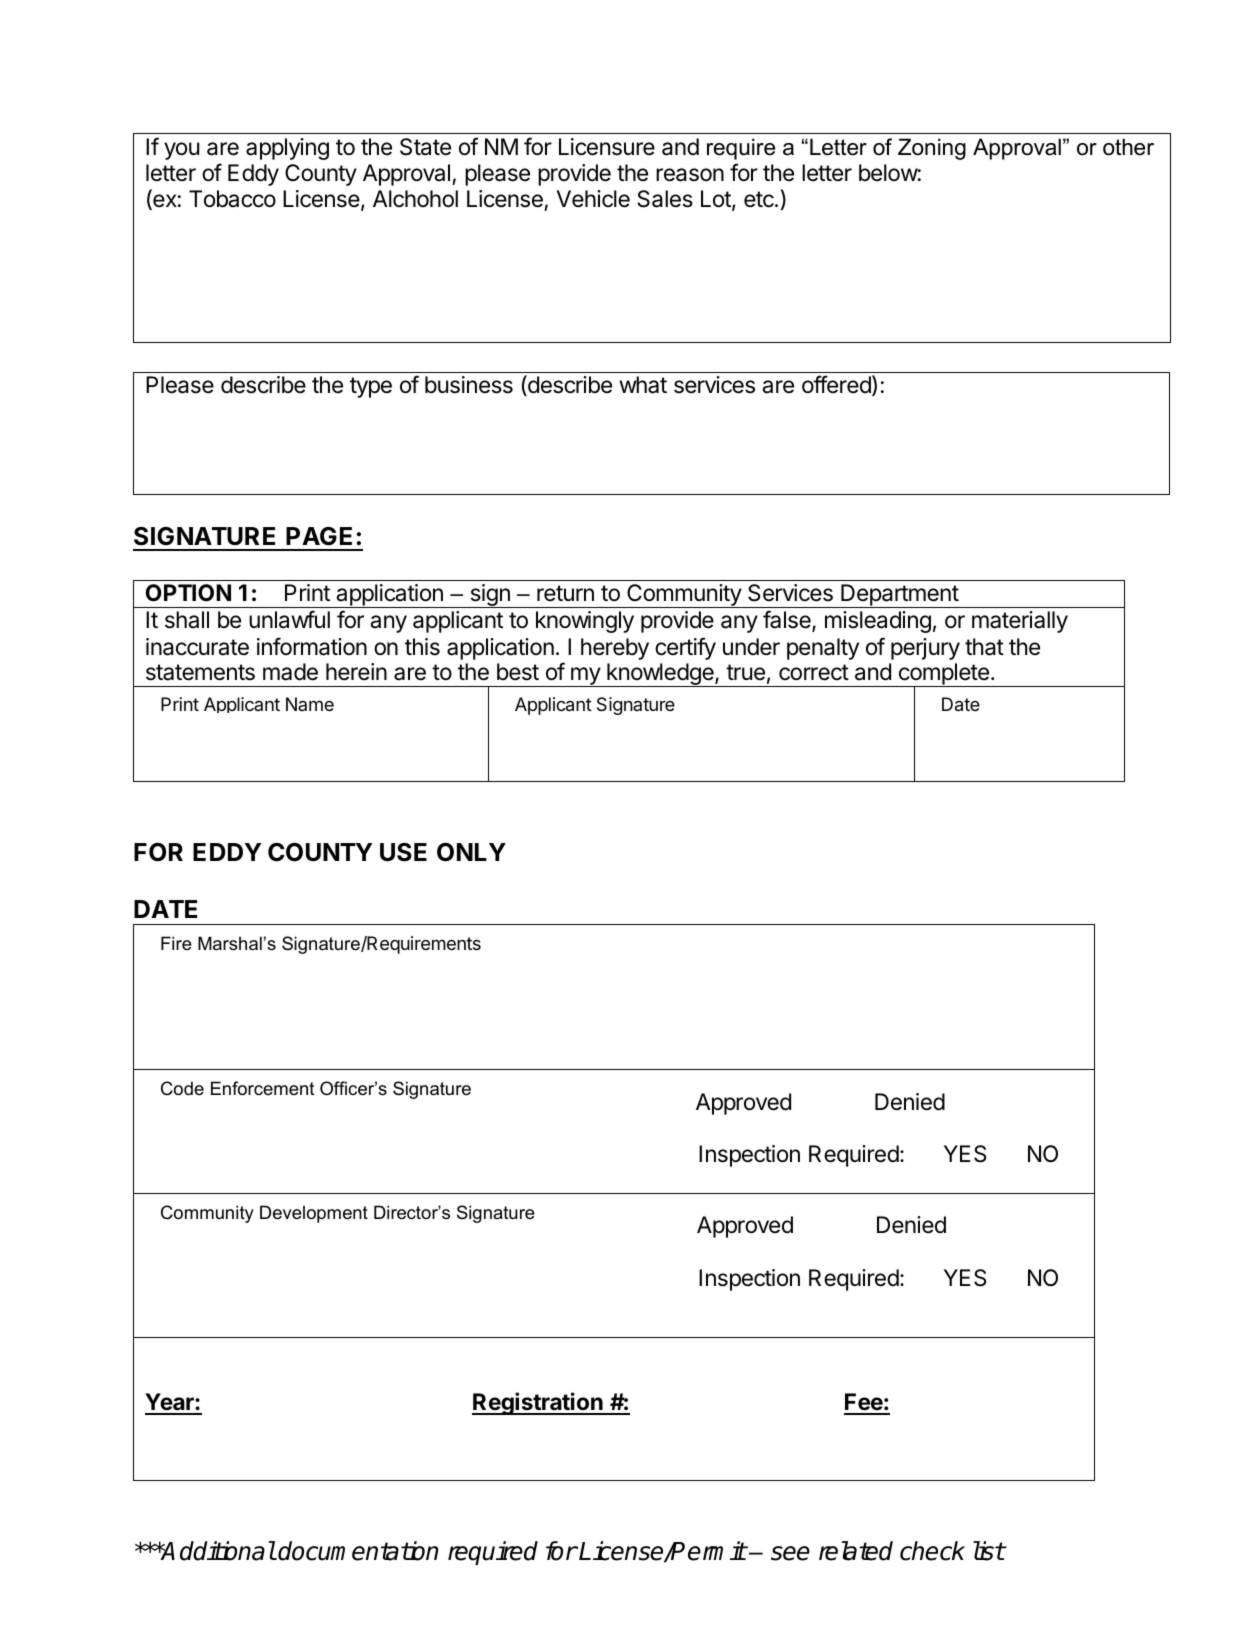  I want to click on see, so click(790, 1553).
